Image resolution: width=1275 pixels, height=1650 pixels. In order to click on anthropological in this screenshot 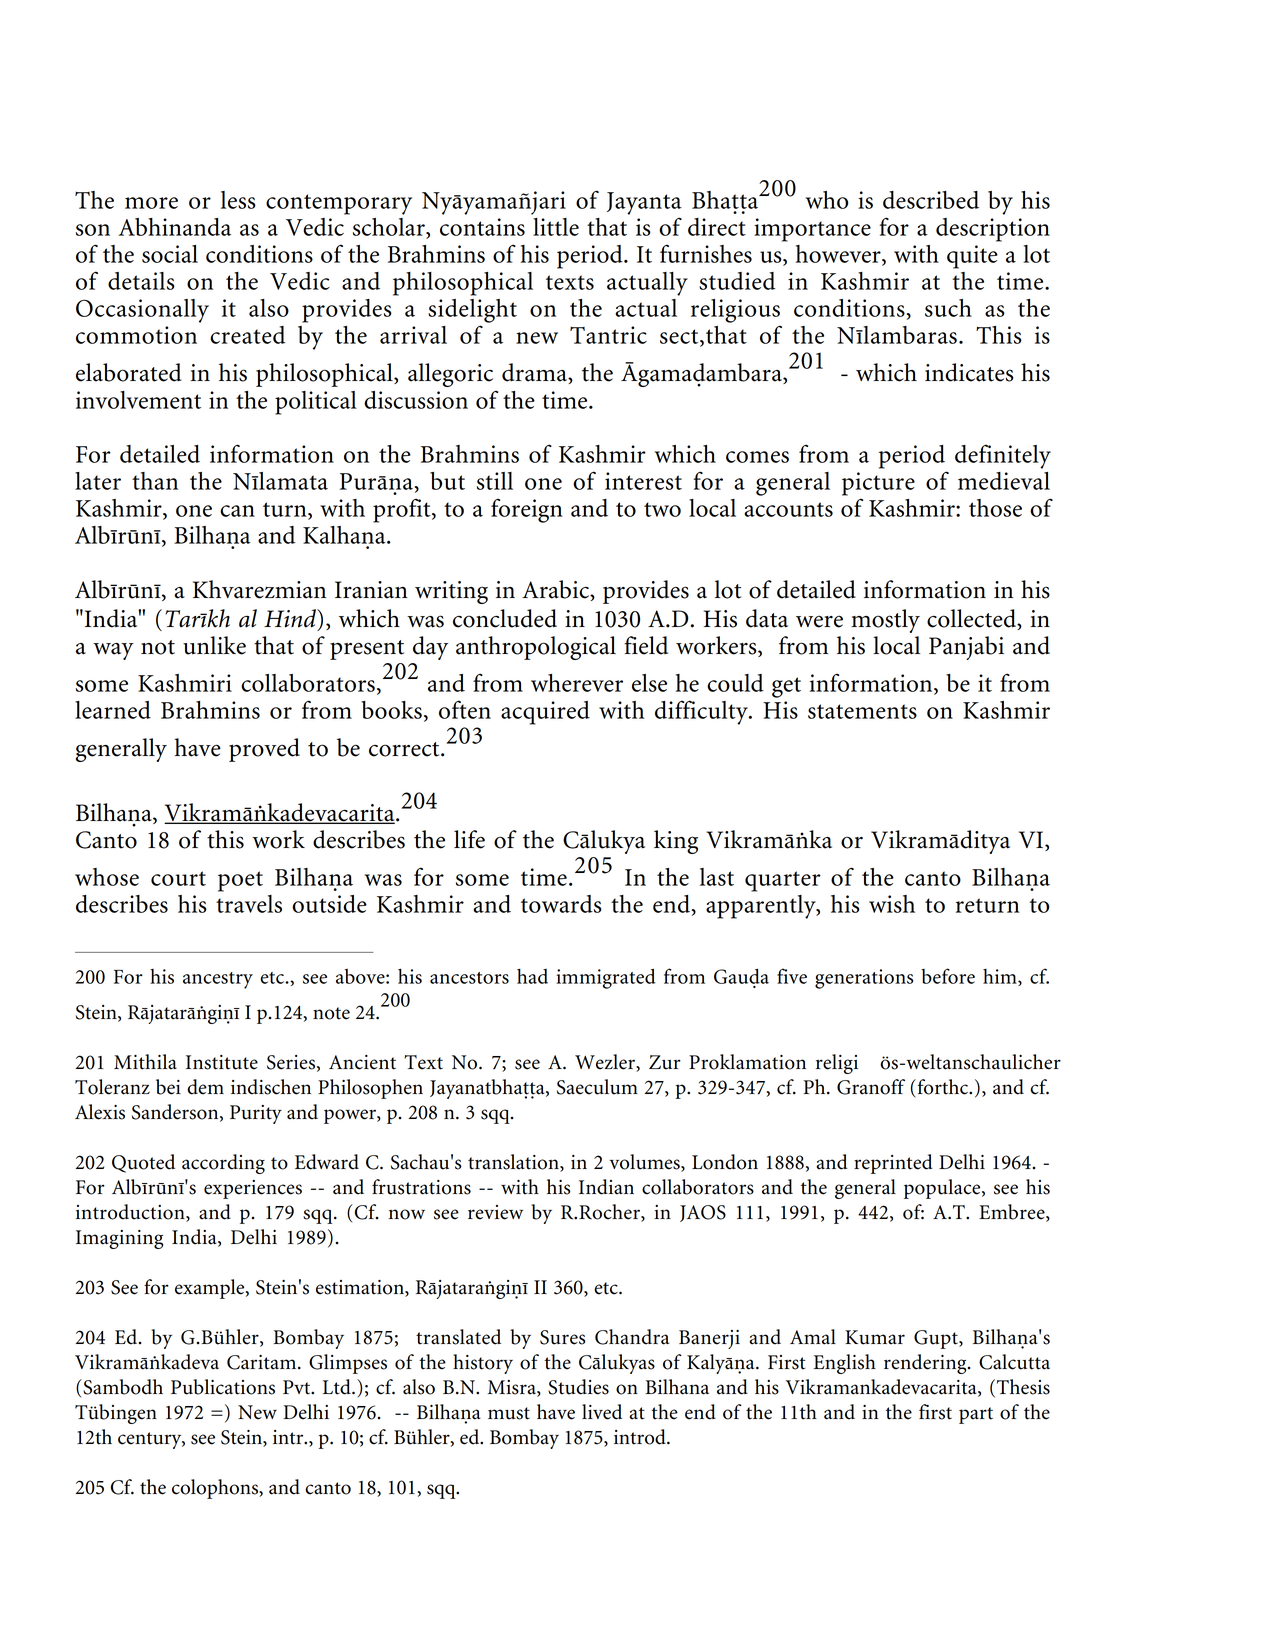, I will do `click(536, 648)`.
